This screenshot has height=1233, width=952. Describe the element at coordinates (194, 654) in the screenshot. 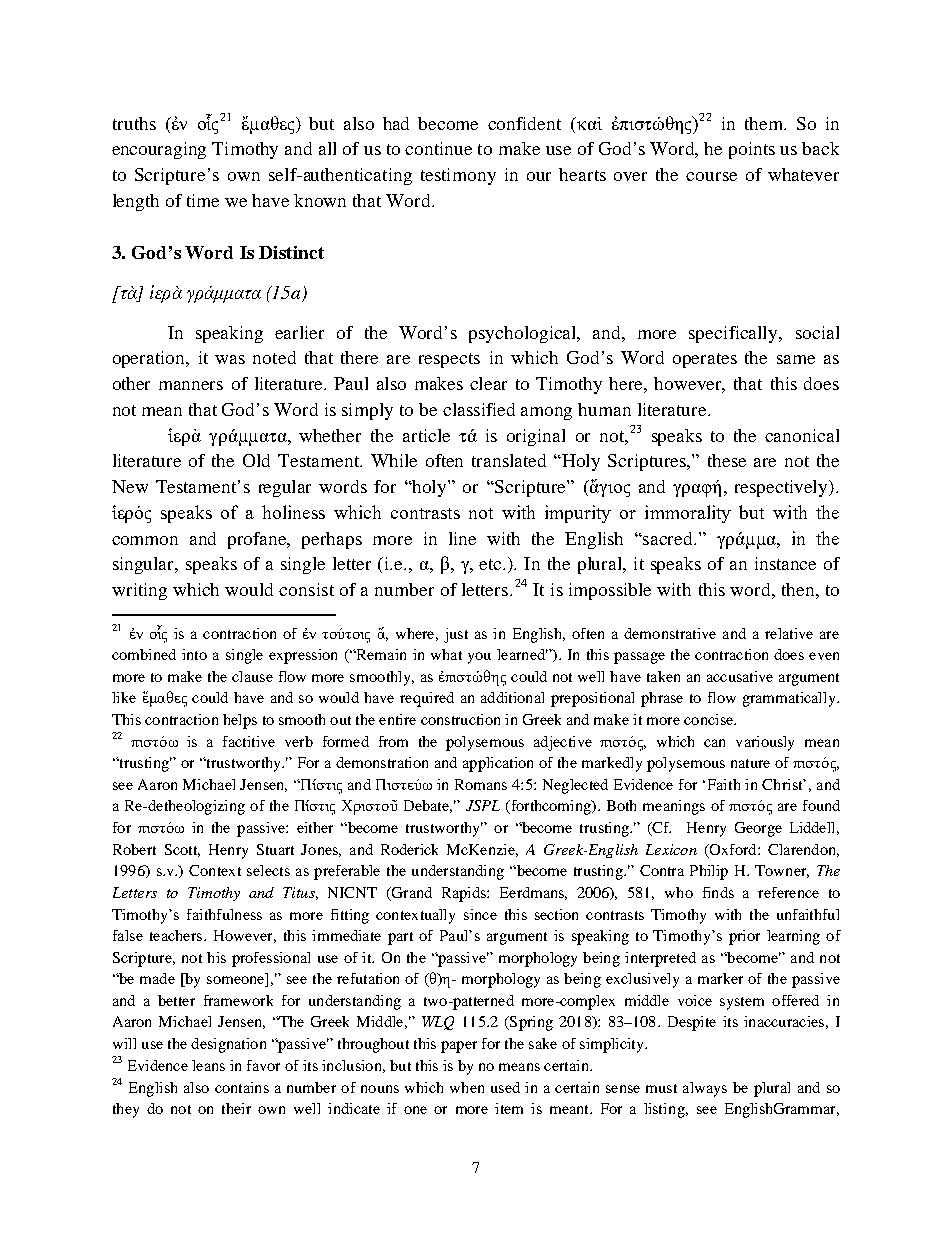

I see `into` at that location.
